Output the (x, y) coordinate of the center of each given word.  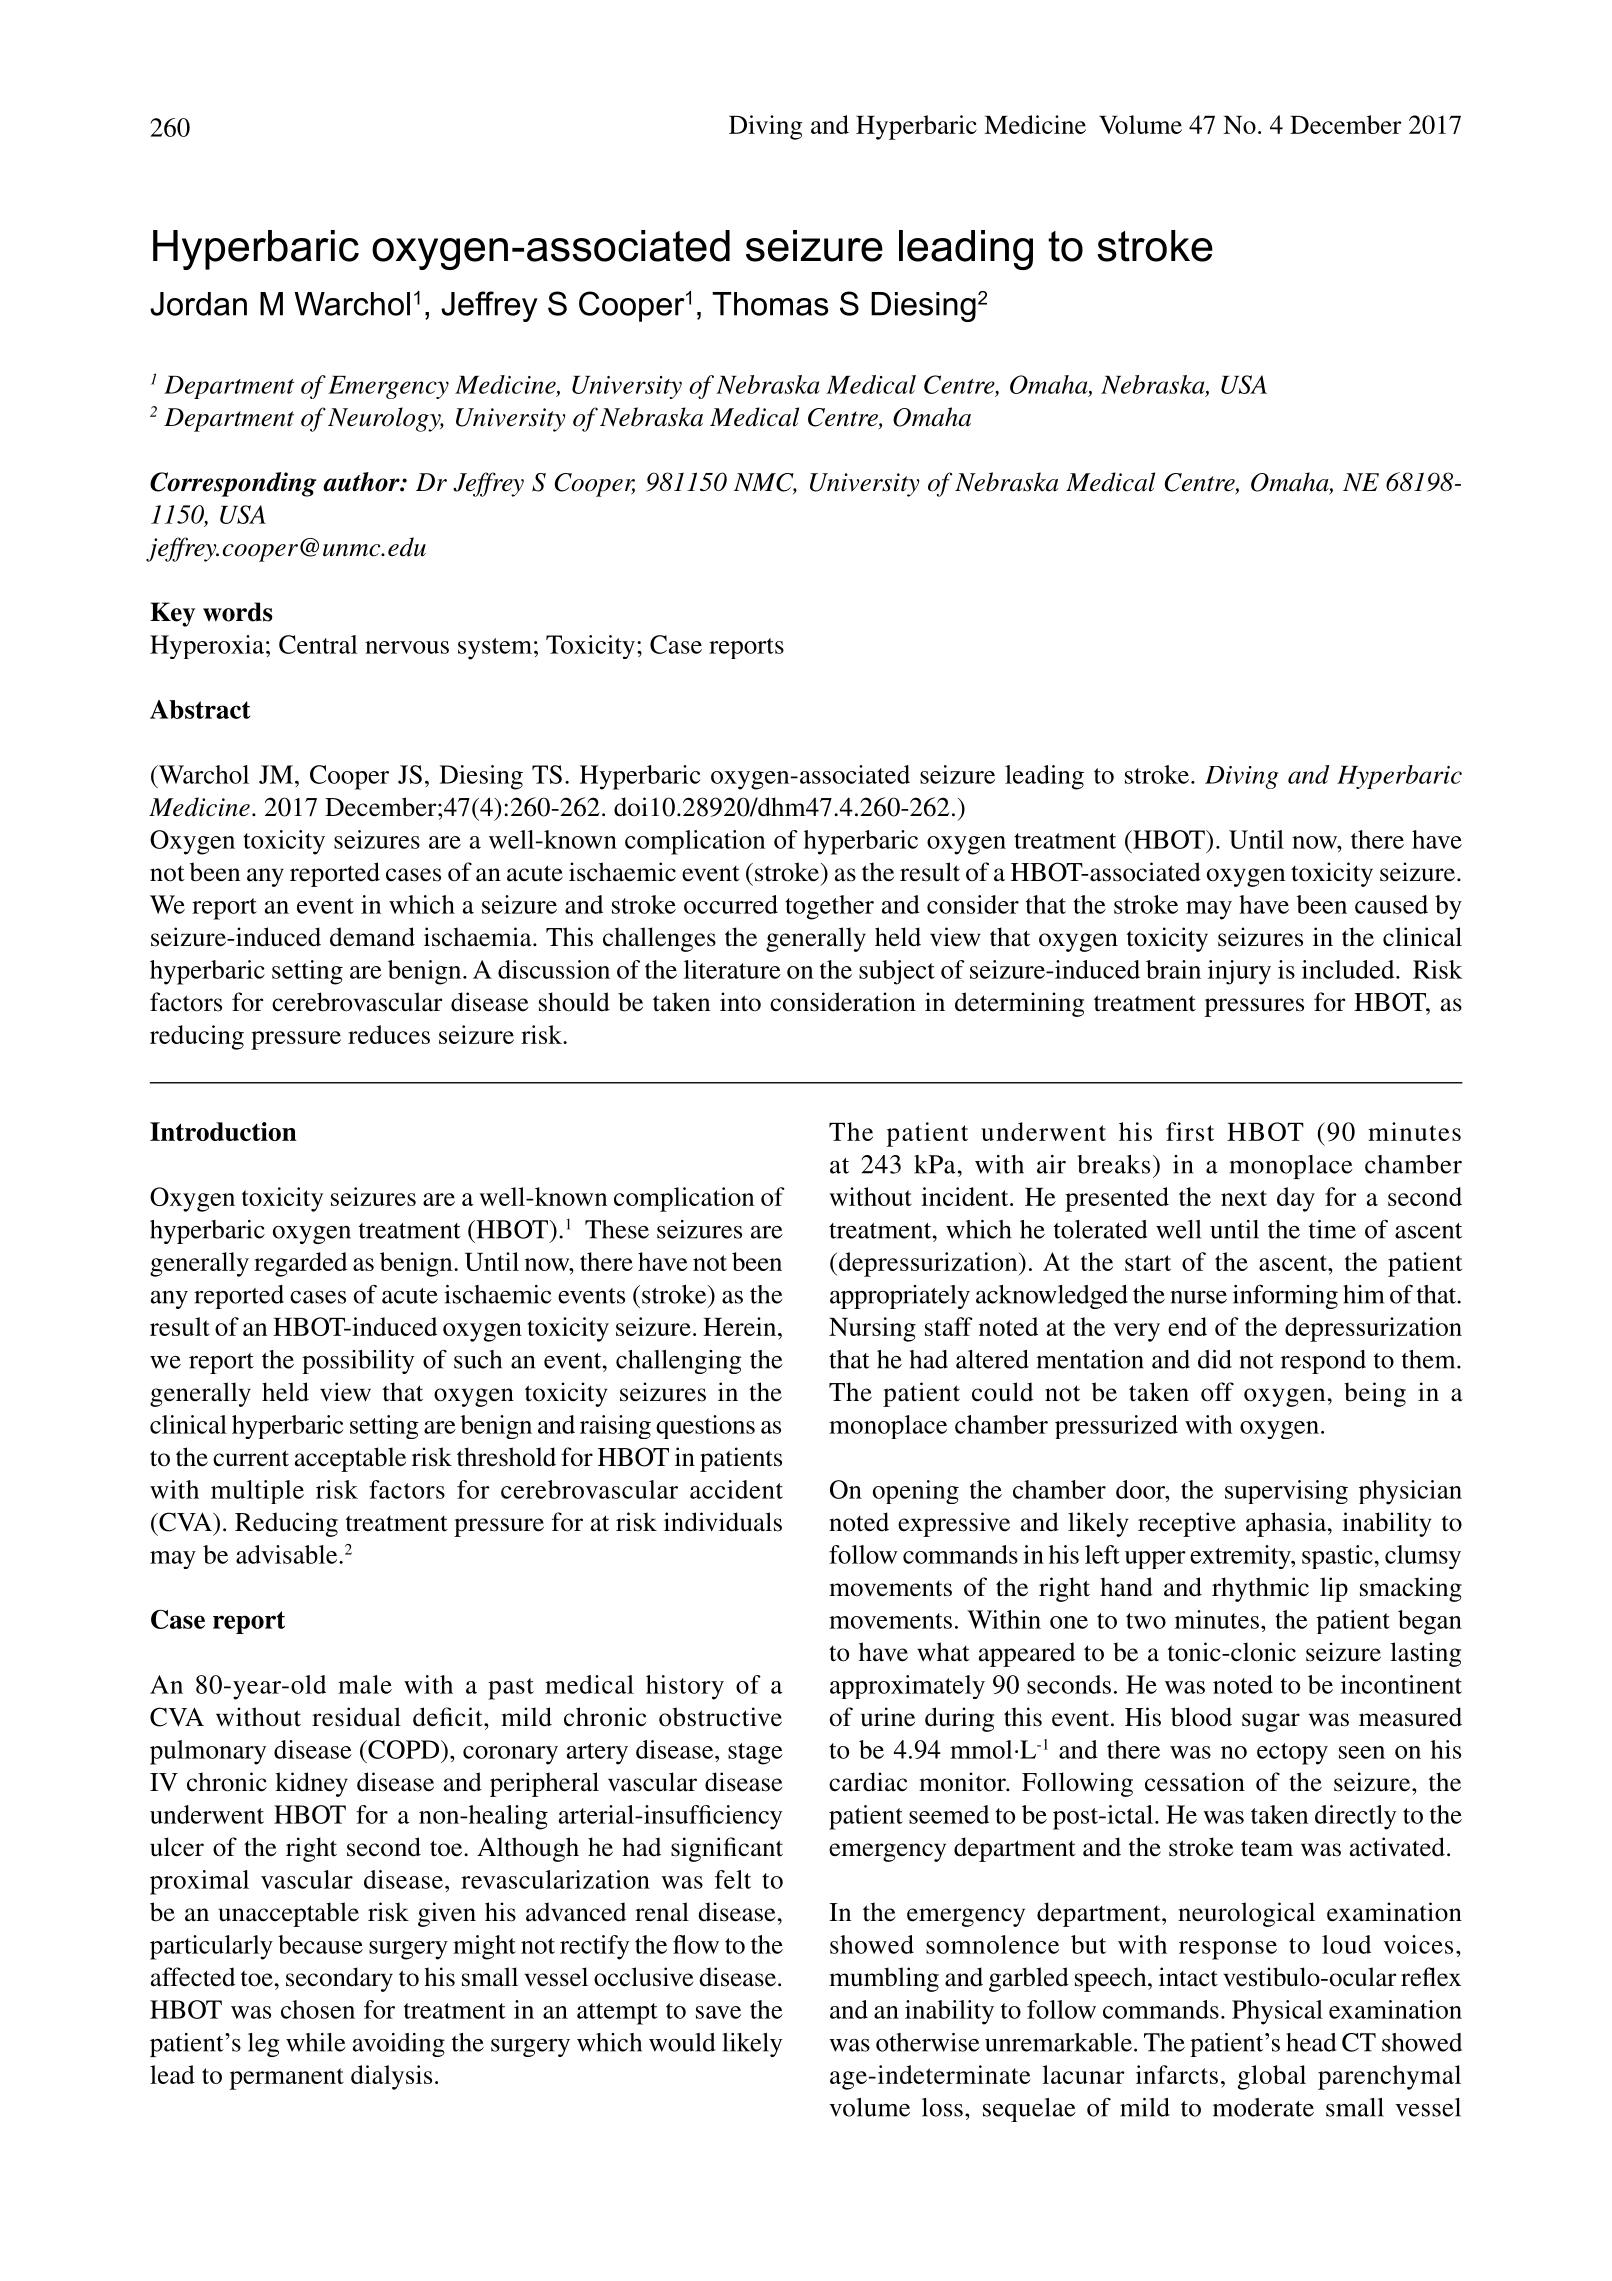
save (718, 2012)
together (829, 907)
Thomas (770, 304)
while (316, 2042)
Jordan (198, 304)
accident (736, 1489)
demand (372, 937)
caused (1391, 904)
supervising (1286, 1492)
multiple (257, 1492)
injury (1239, 972)
